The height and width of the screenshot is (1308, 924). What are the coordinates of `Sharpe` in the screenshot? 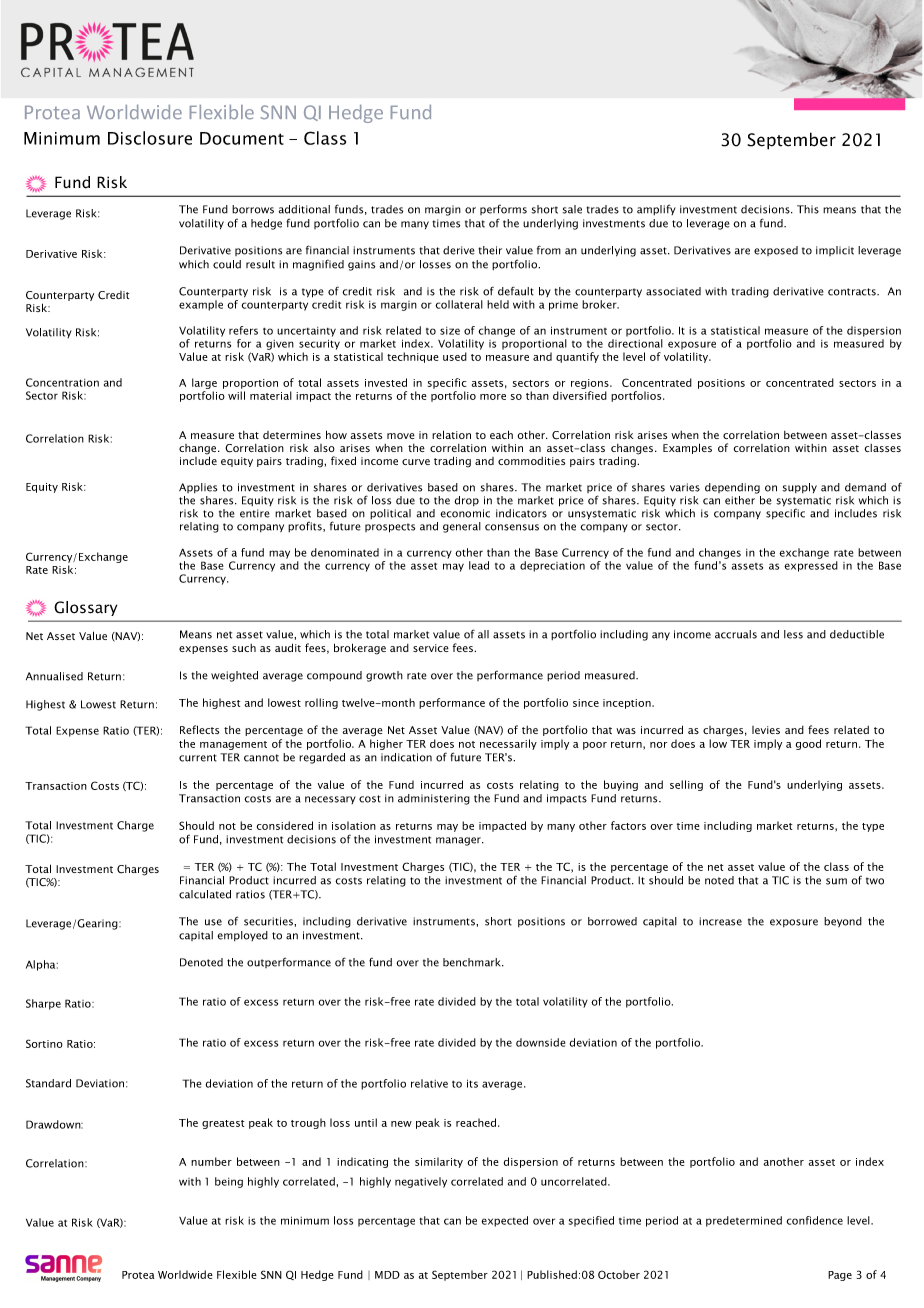 It's located at (43, 1004).
